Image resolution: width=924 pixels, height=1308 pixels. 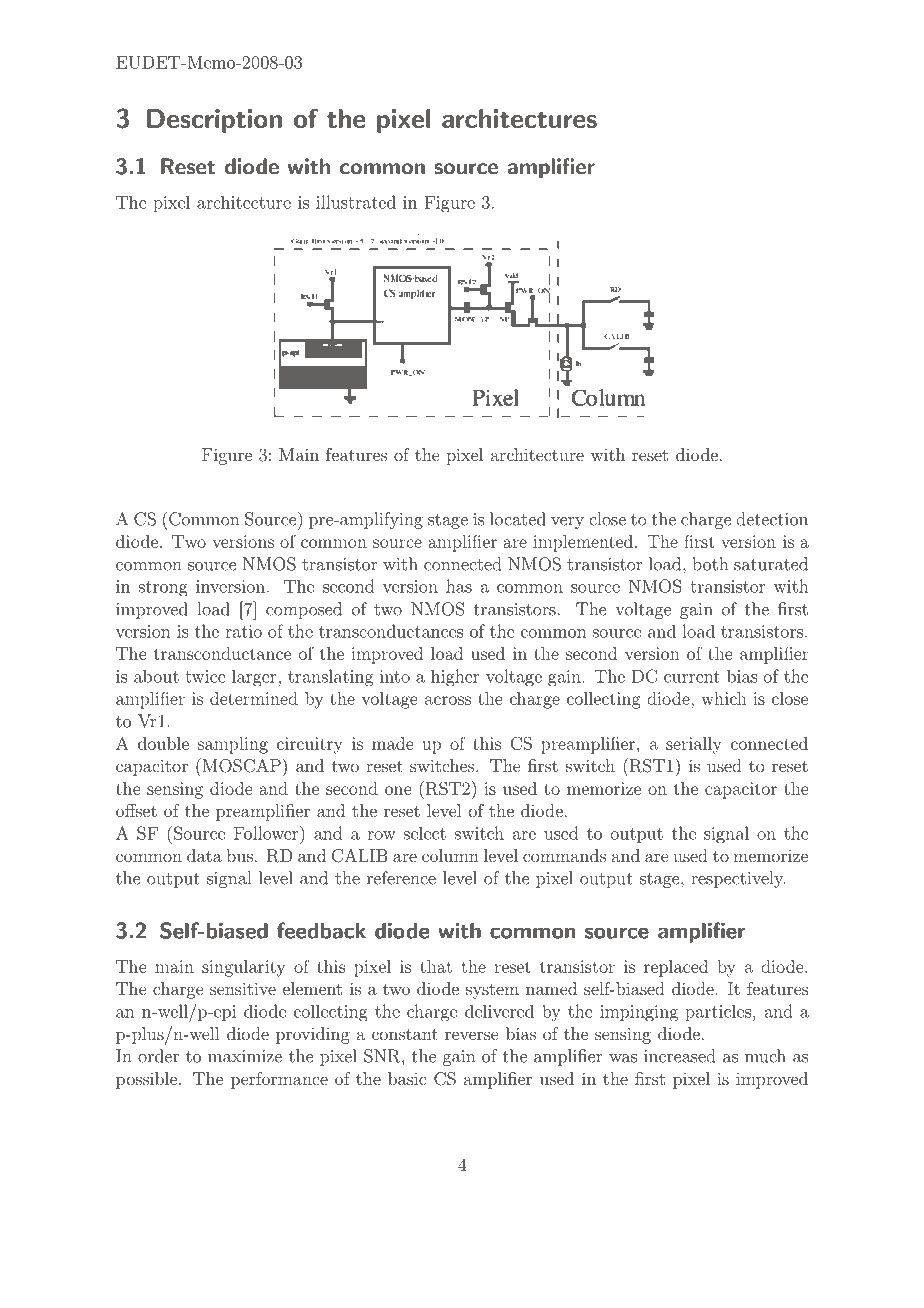 What do you see at coordinates (459, 586) in the document?
I see `has` at bounding box center [459, 586].
